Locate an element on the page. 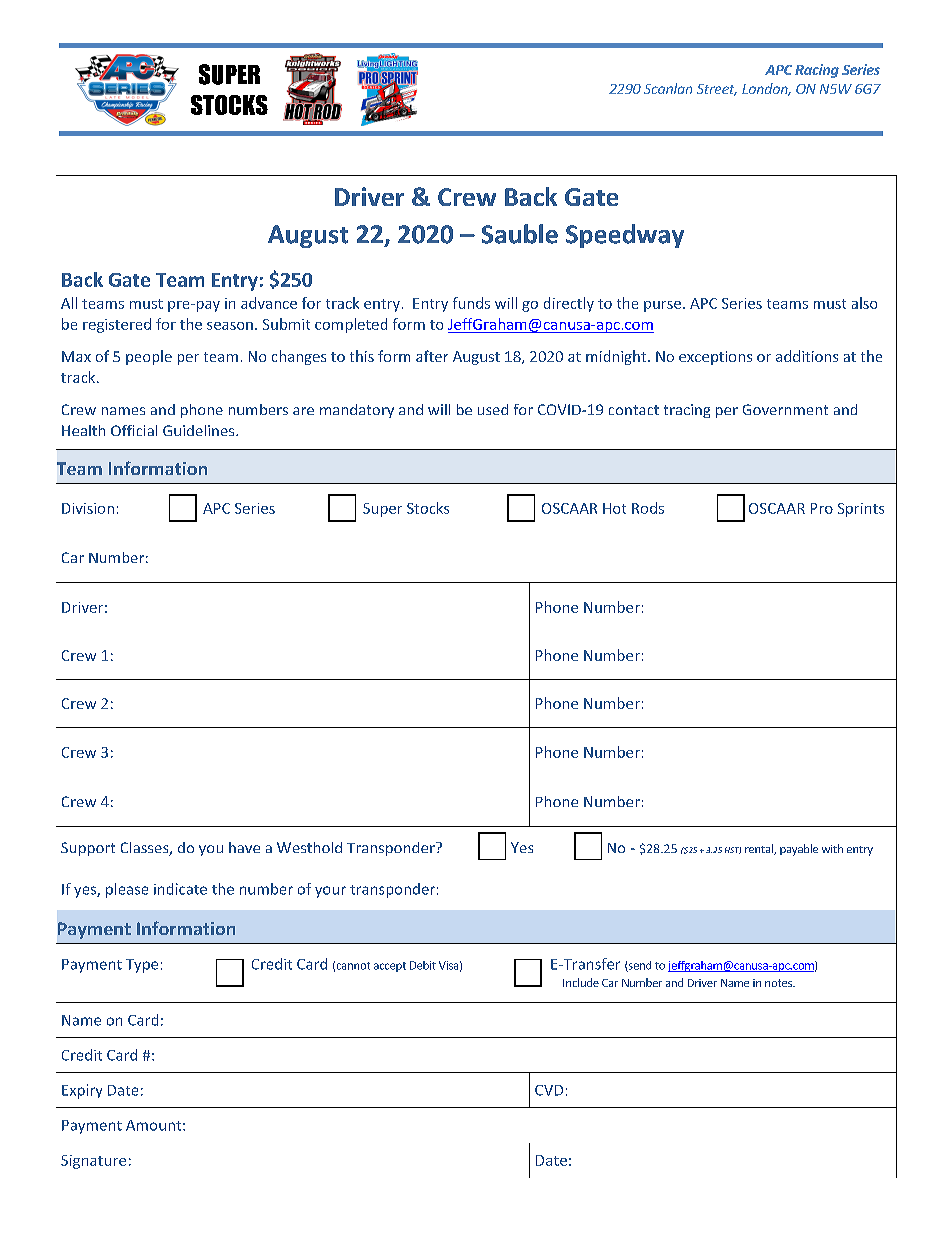 The width and height of the document is (952, 1233). Street is located at coordinates (717, 90).
